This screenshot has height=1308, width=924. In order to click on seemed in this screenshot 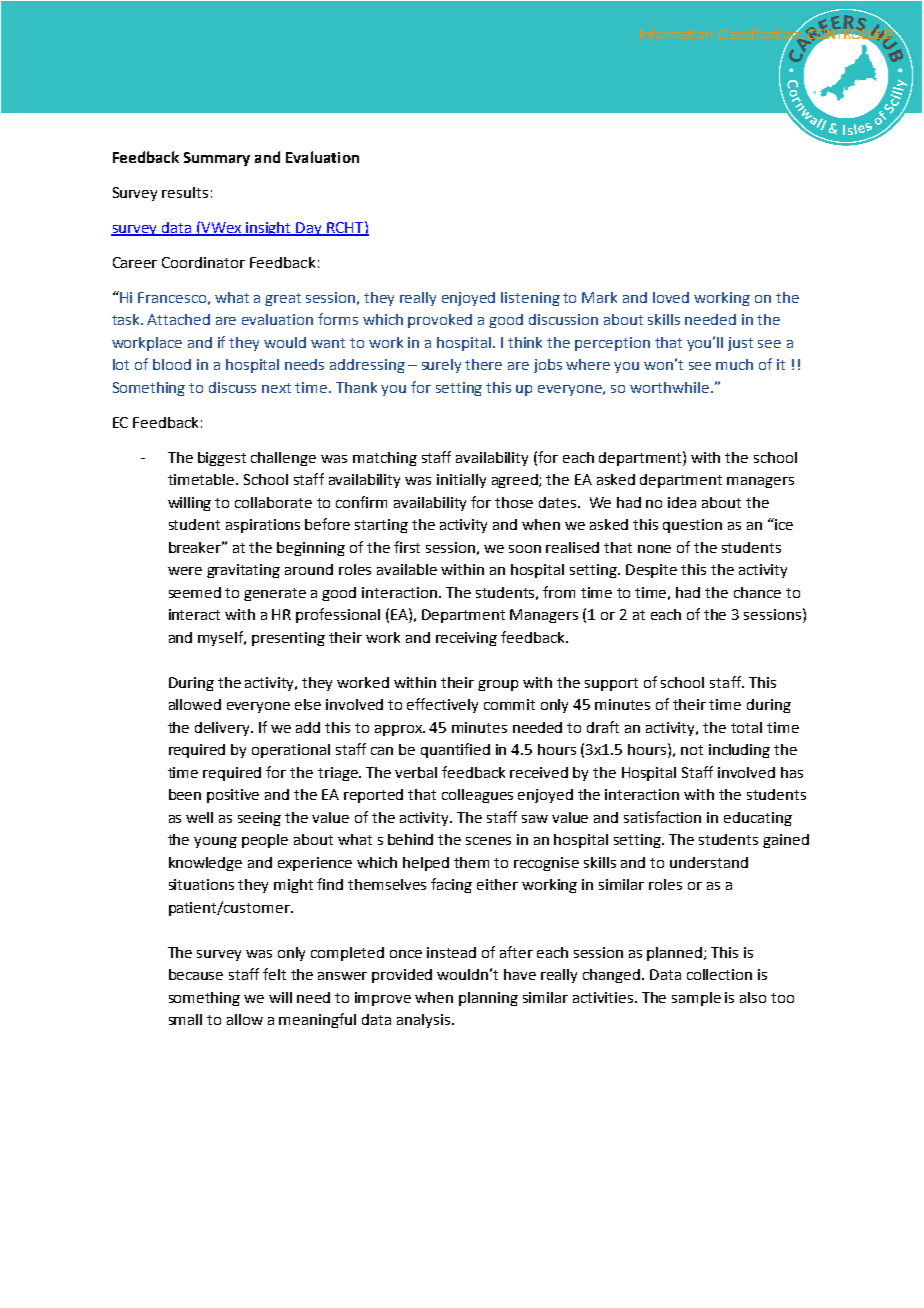, I will do `click(195, 592)`.
